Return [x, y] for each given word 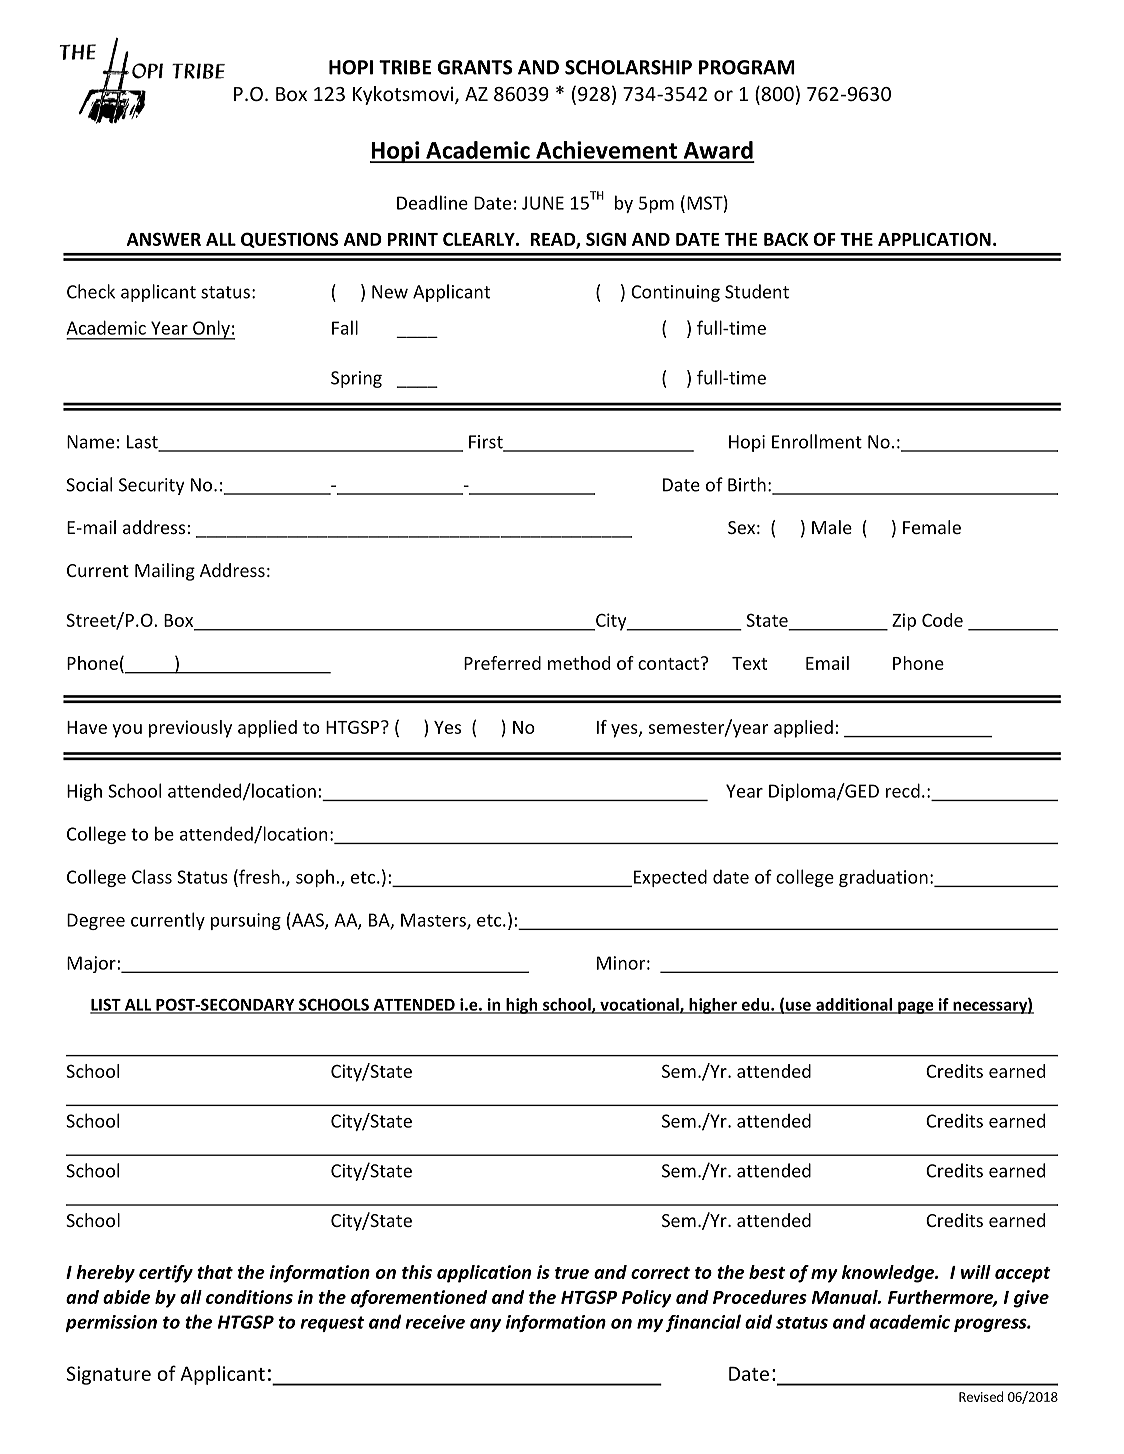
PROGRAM [747, 67]
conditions [249, 1297]
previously [190, 729]
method [579, 663]
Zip [904, 622]
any [485, 1325]
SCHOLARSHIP [628, 67]
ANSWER [164, 239]
